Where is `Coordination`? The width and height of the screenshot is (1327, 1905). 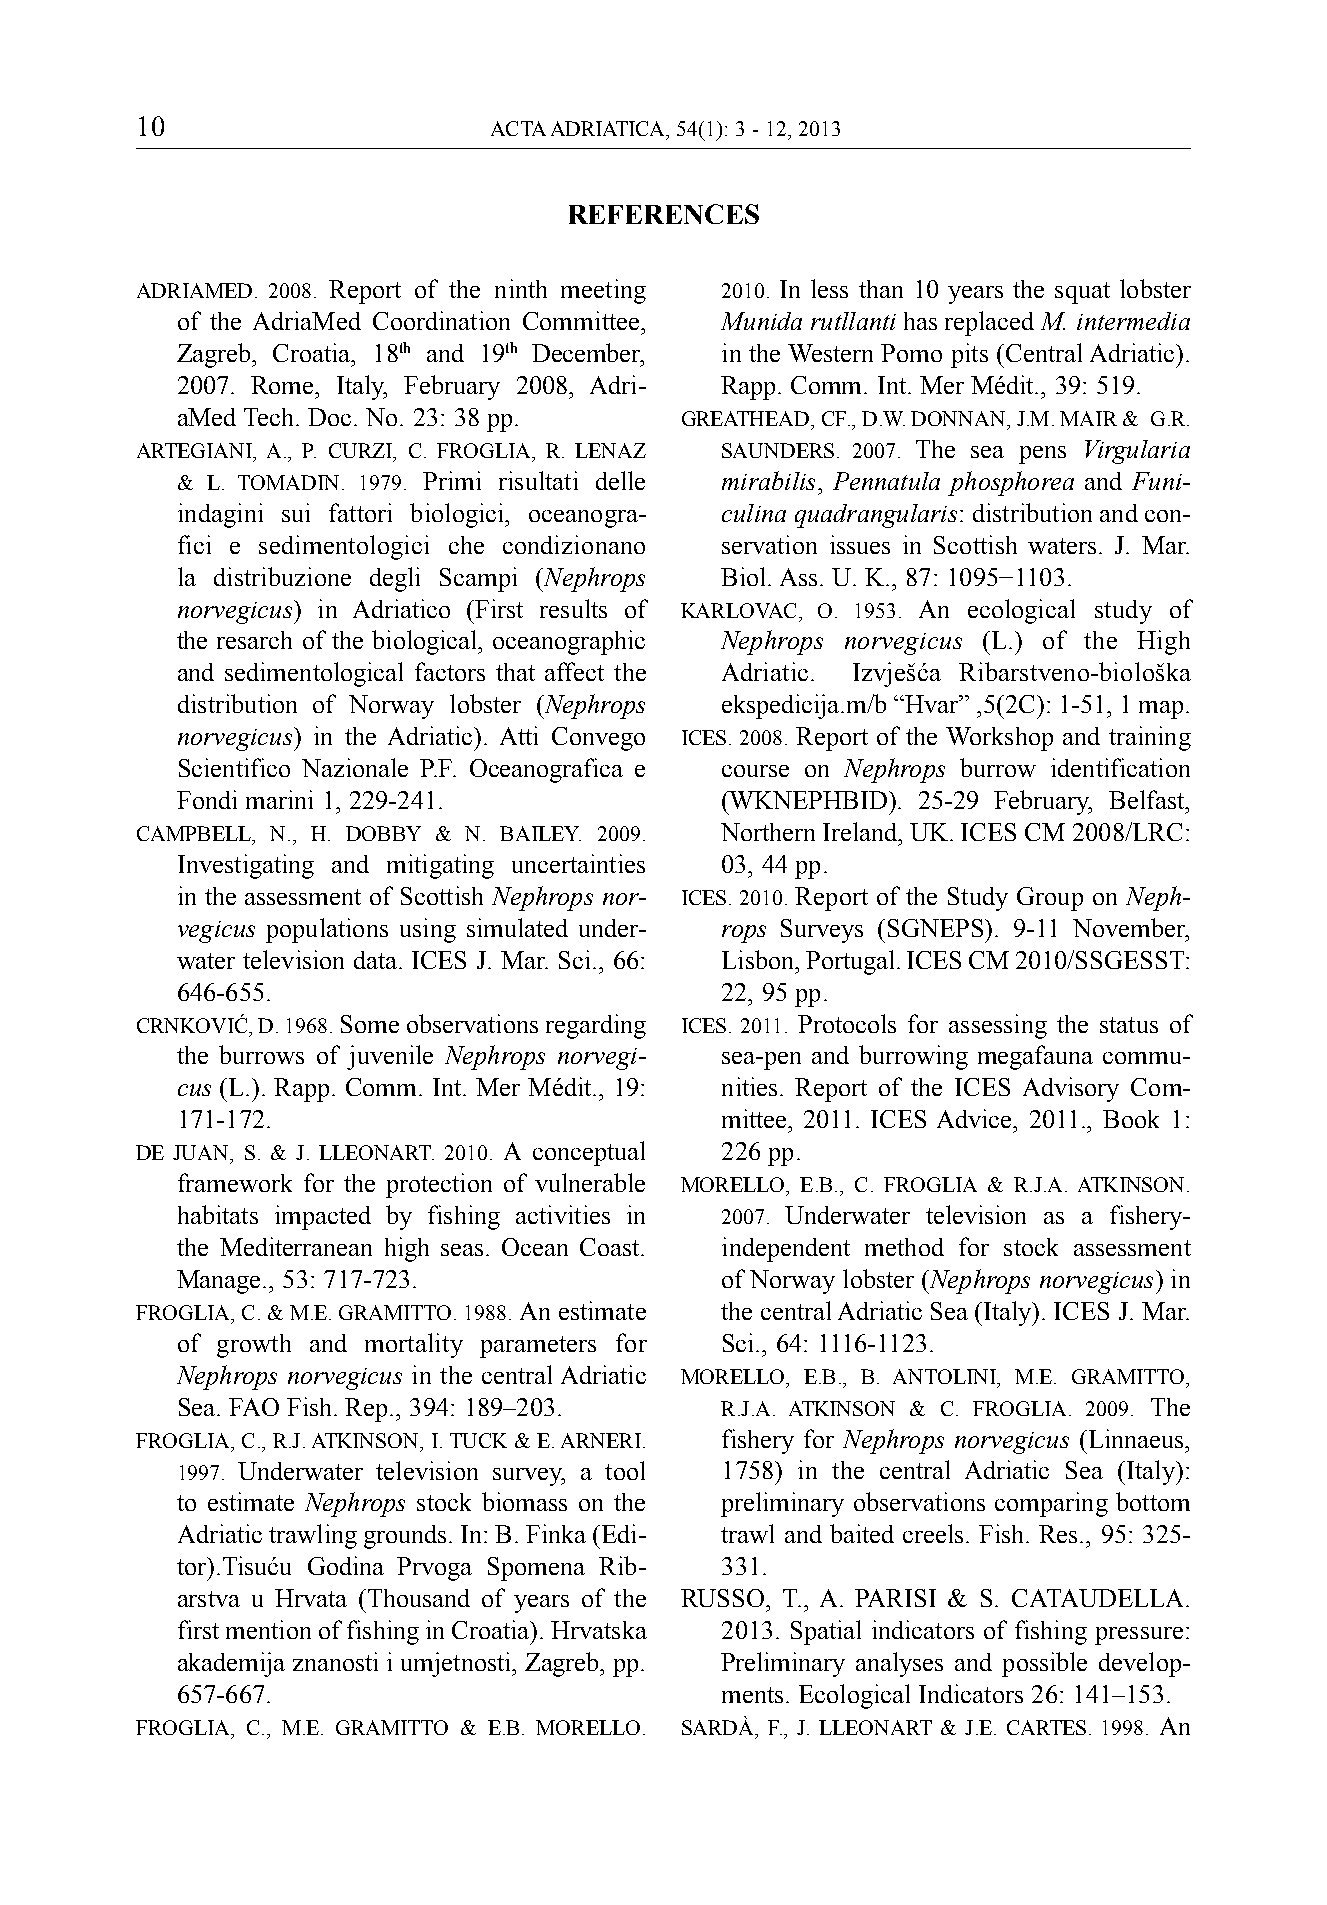
Coordination is located at coordinates (441, 320).
